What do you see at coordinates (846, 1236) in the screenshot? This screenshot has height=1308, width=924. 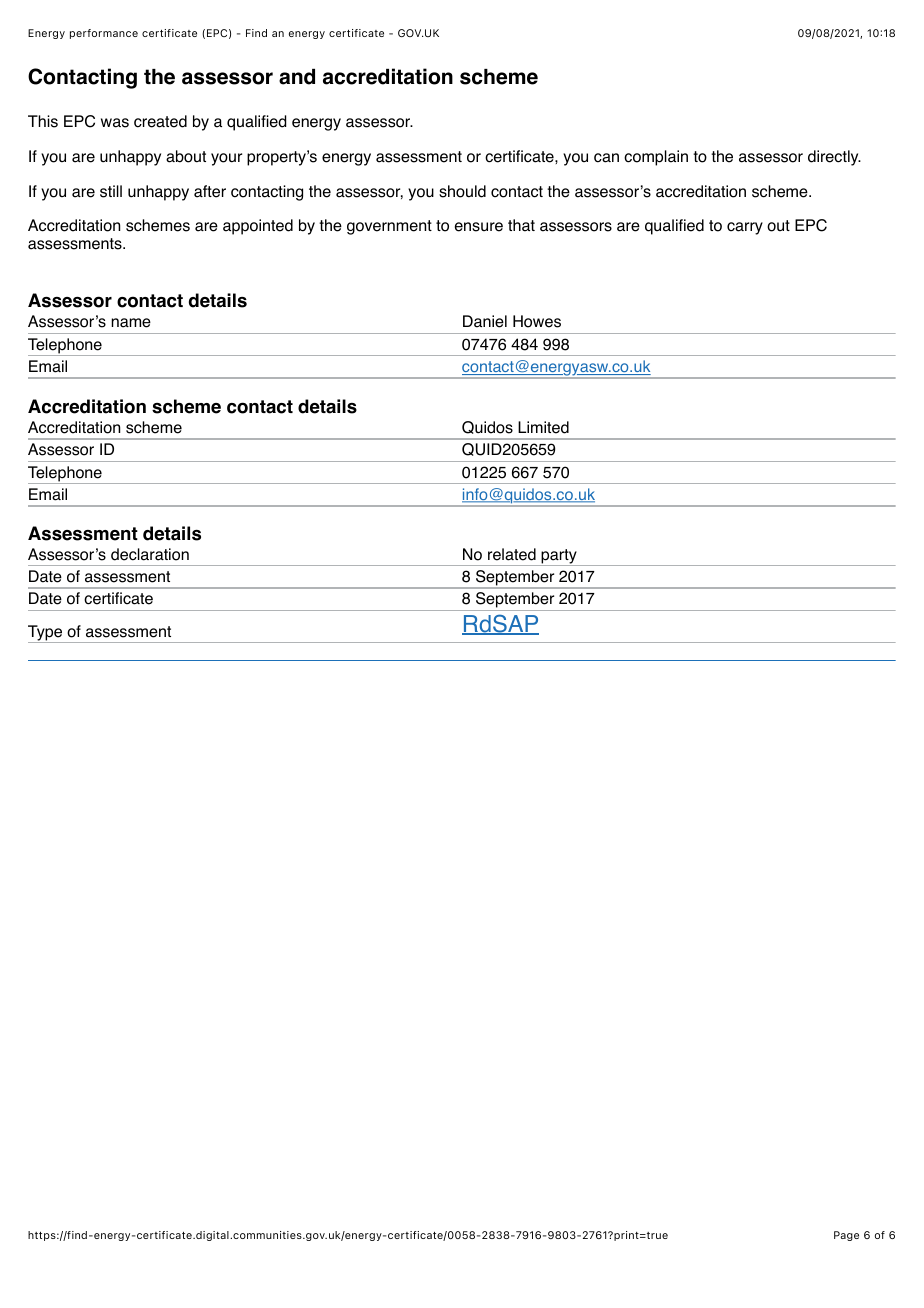 I see `Page` at bounding box center [846, 1236].
